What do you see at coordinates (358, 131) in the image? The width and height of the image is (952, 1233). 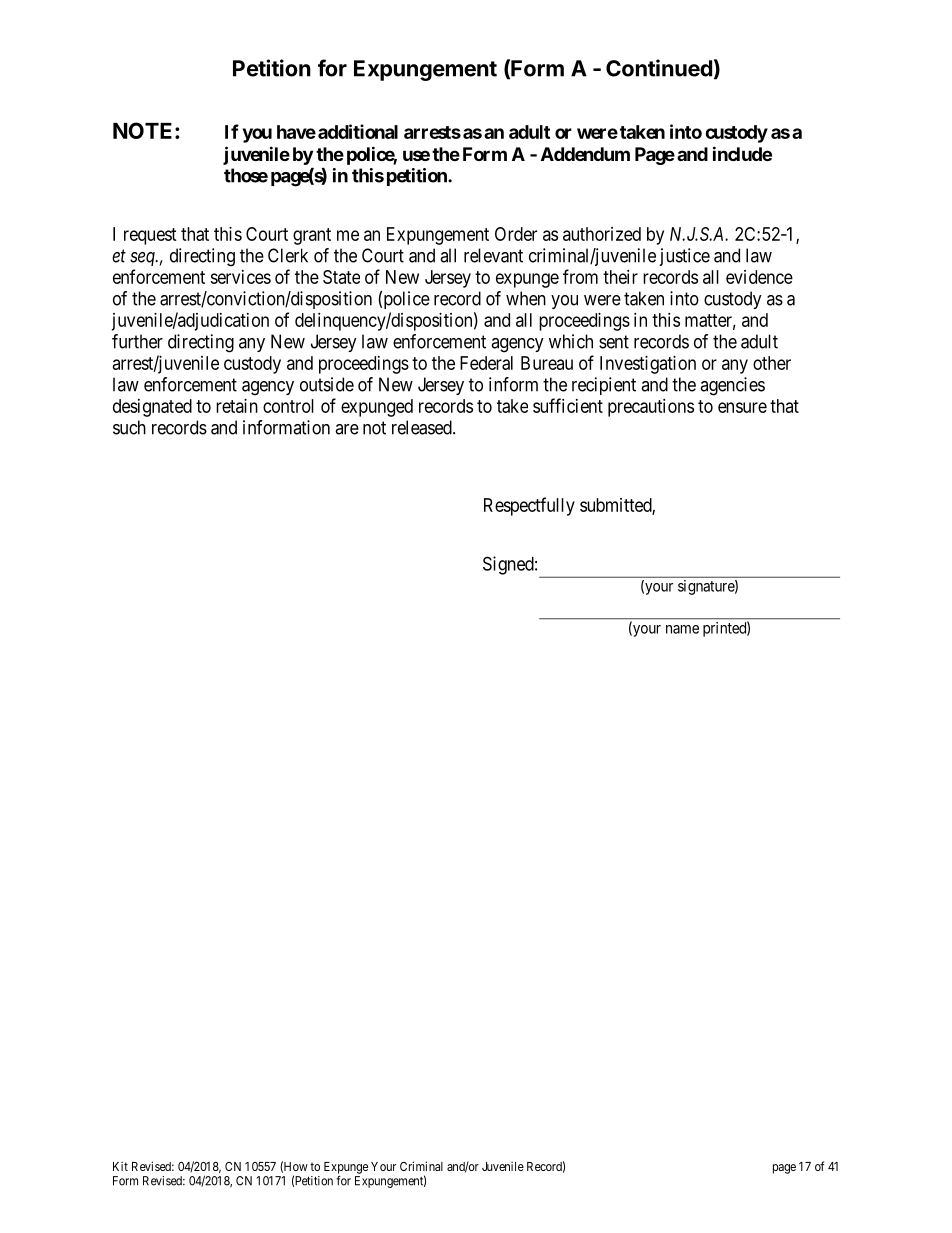 I see `additional` at bounding box center [358, 131].
